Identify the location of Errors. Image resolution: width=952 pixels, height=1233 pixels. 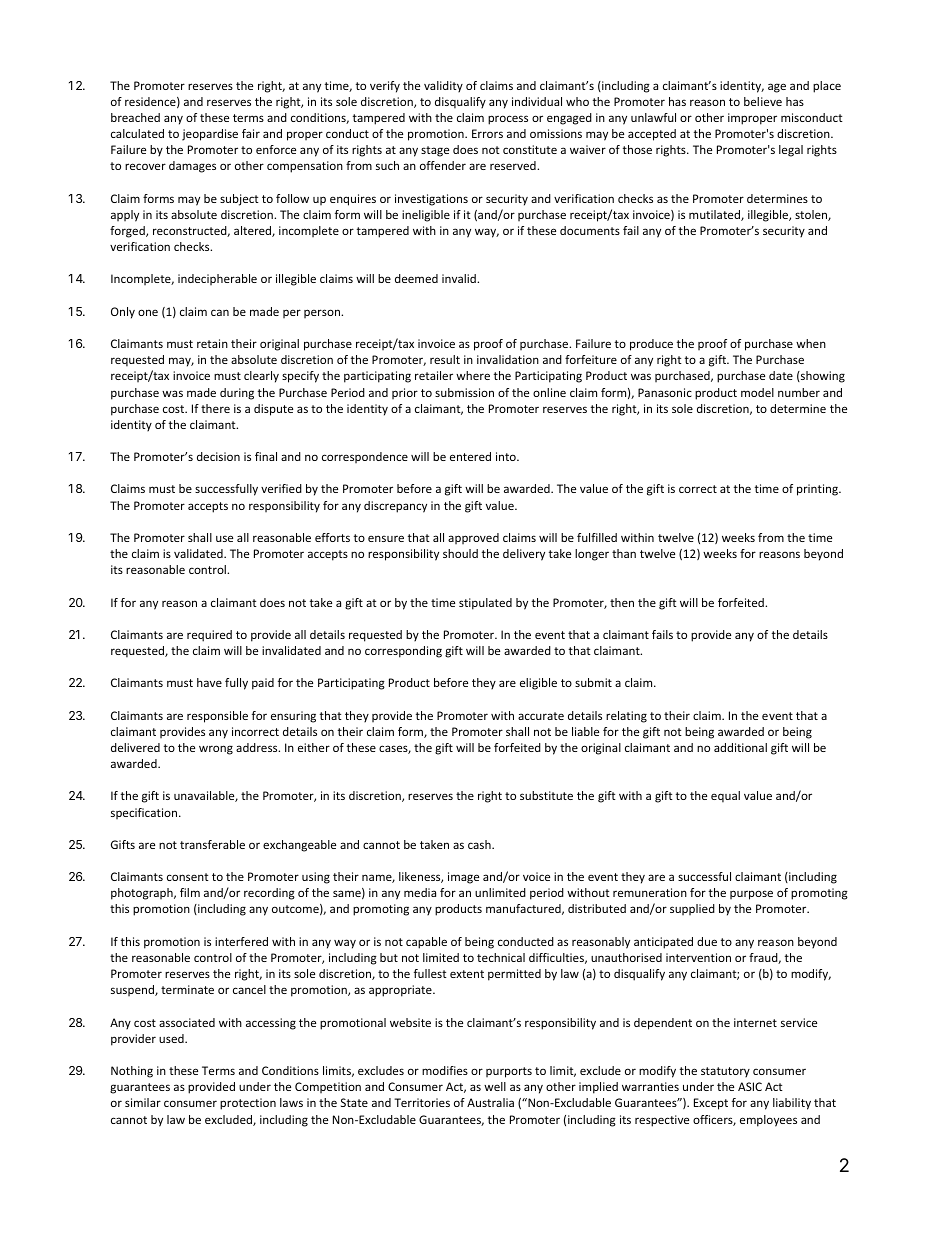
(487, 133).
